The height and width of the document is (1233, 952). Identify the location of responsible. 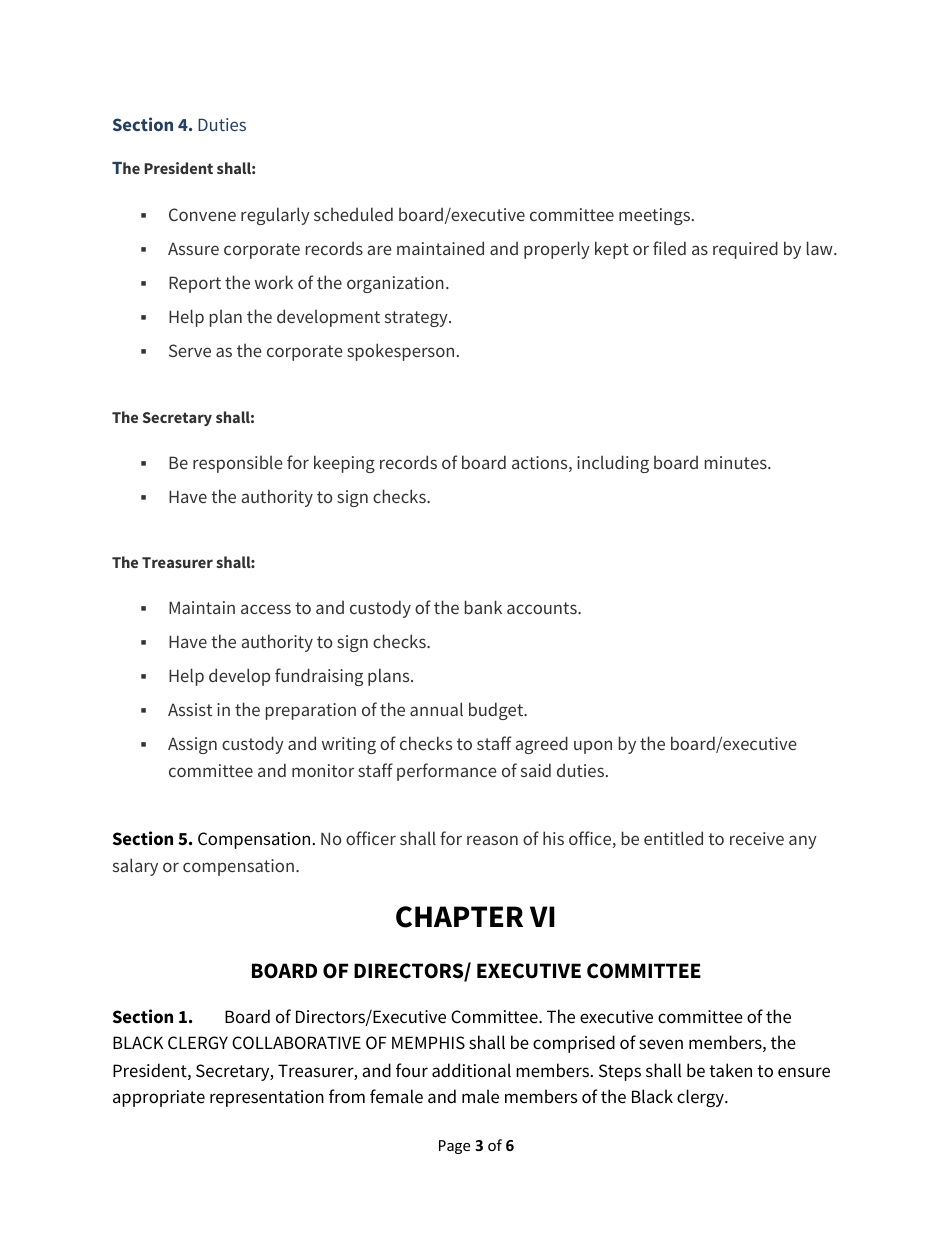
(237, 464).
